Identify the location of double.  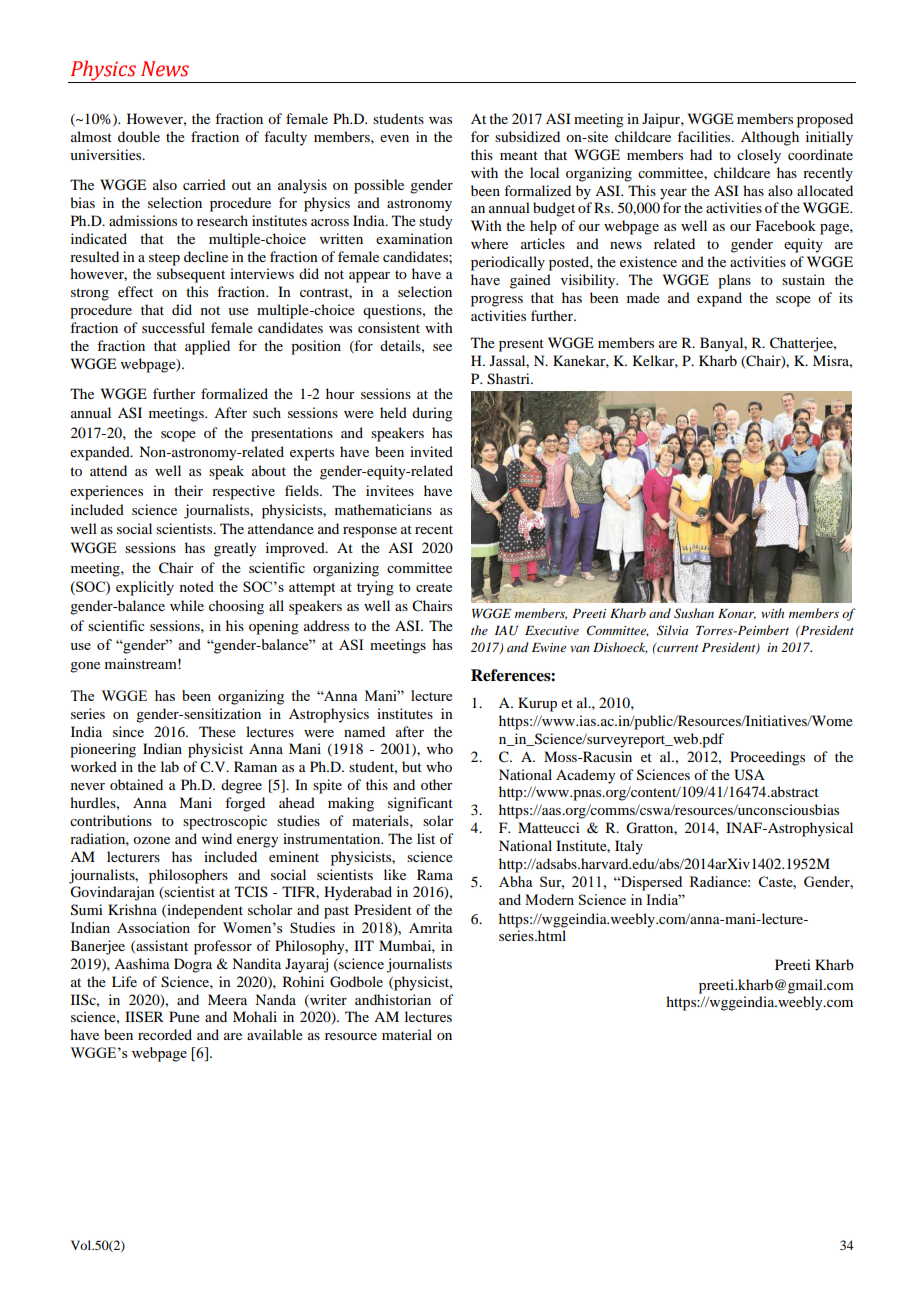
(139, 136).
